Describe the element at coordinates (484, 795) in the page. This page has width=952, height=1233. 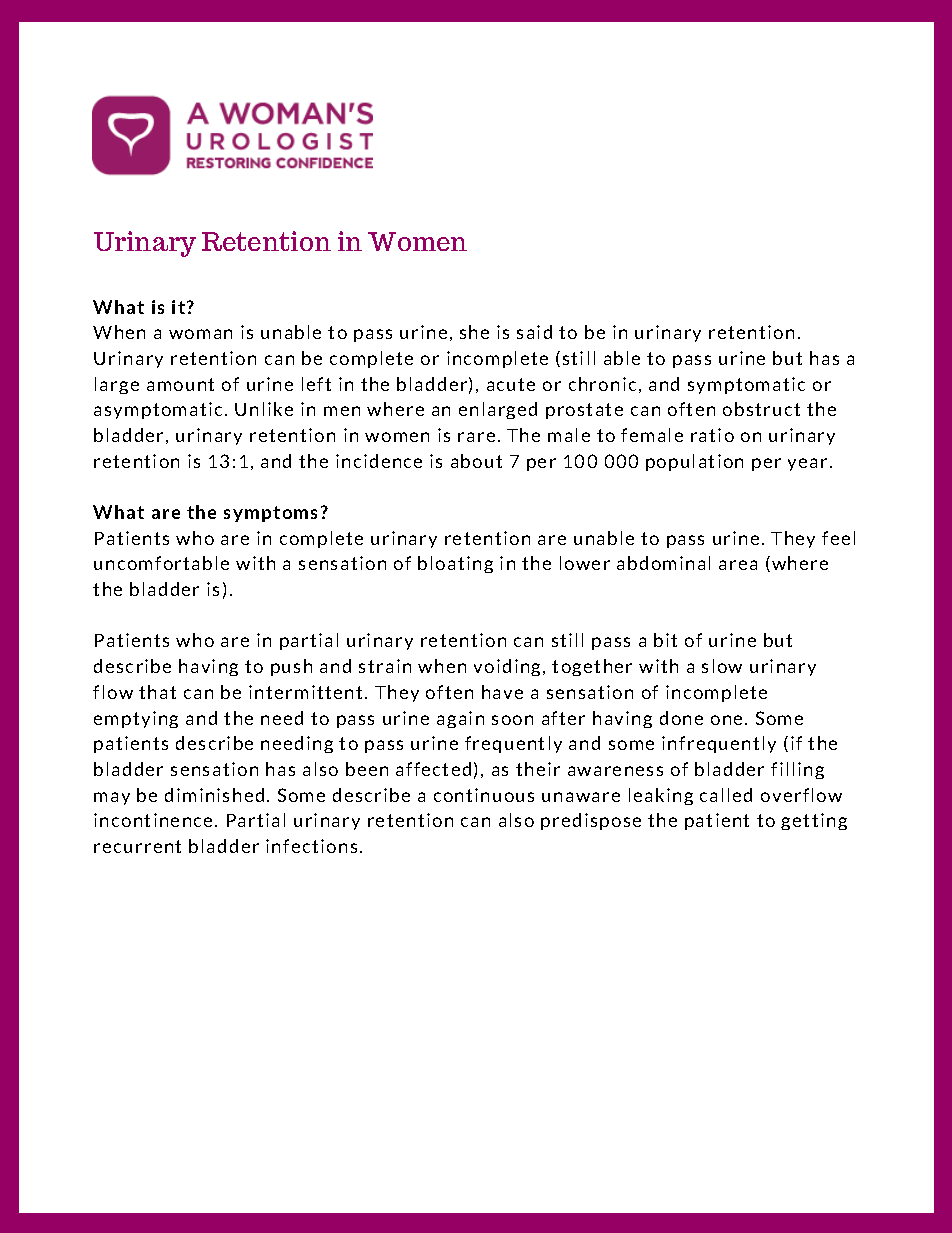
I see `continuous` at that location.
